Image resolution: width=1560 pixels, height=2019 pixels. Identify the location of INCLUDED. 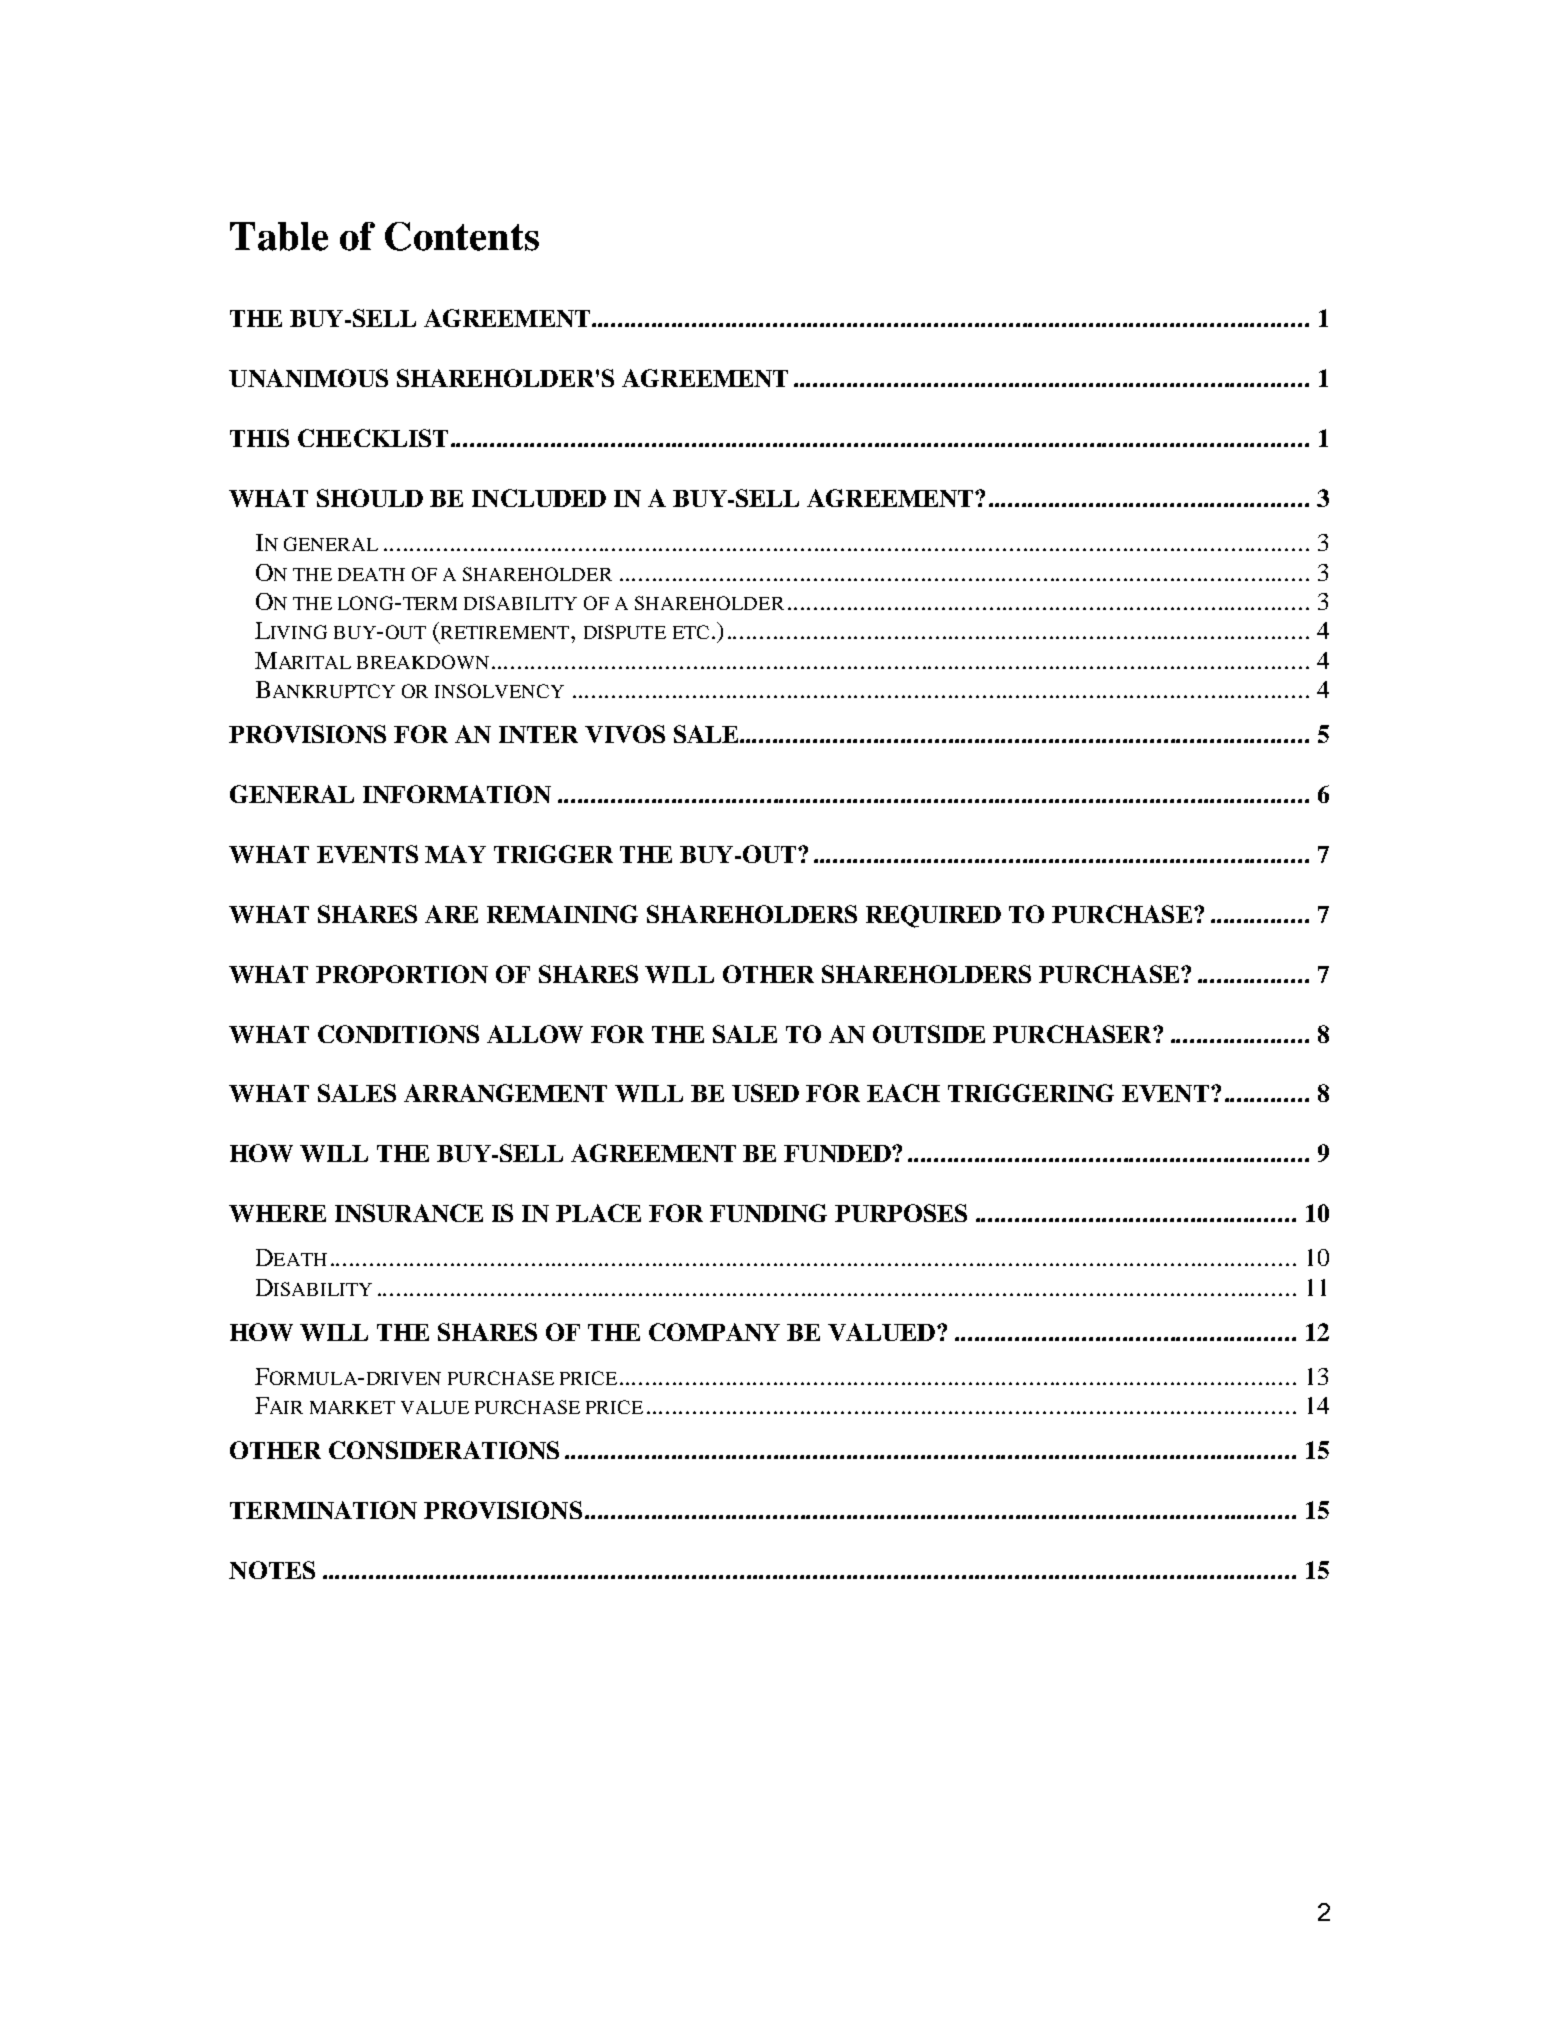
(539, 498).
